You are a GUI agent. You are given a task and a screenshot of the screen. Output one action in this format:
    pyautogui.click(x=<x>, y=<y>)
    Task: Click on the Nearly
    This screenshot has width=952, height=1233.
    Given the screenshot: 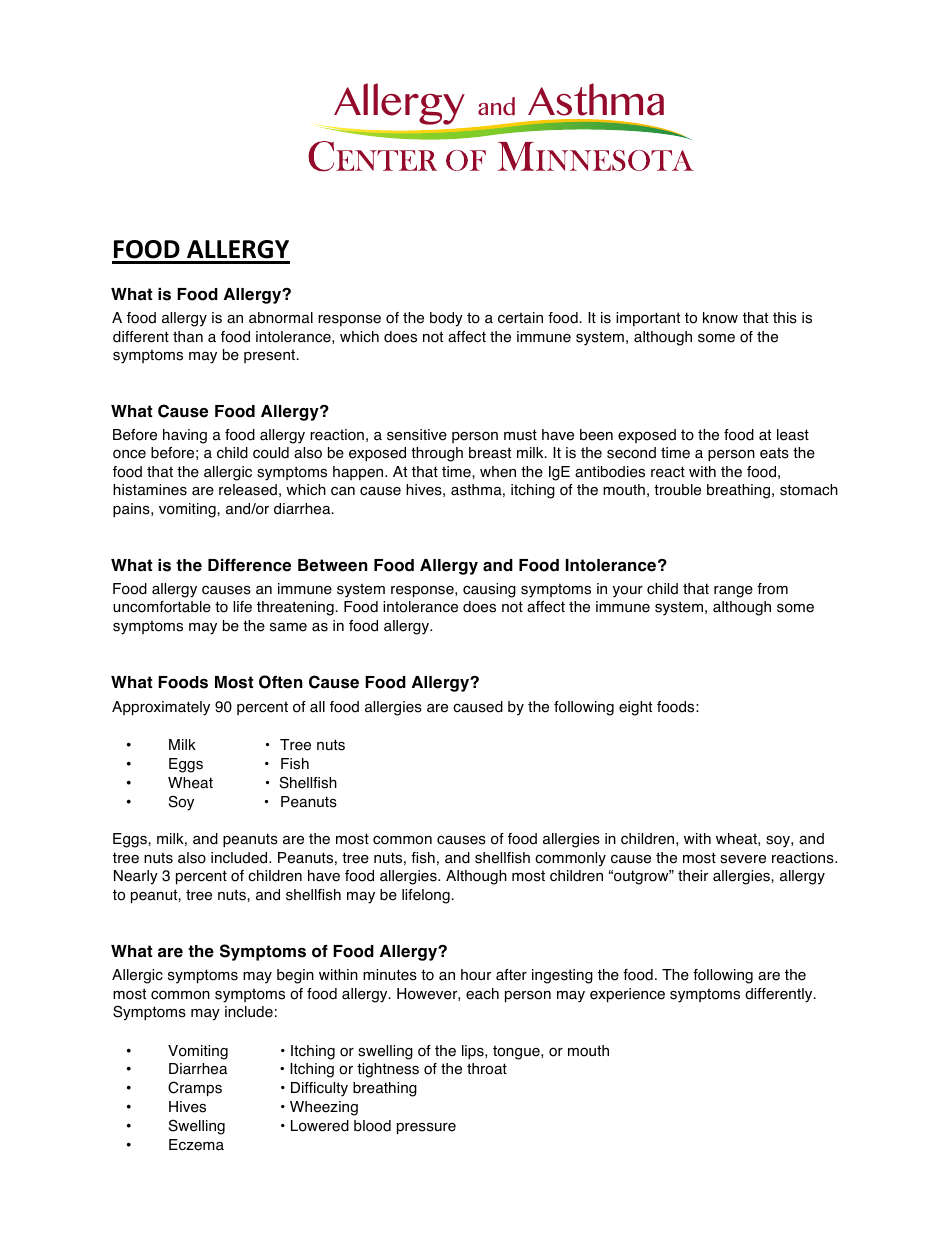 What is the action you would take?
    pyautogui.click(x=136, y=877)
